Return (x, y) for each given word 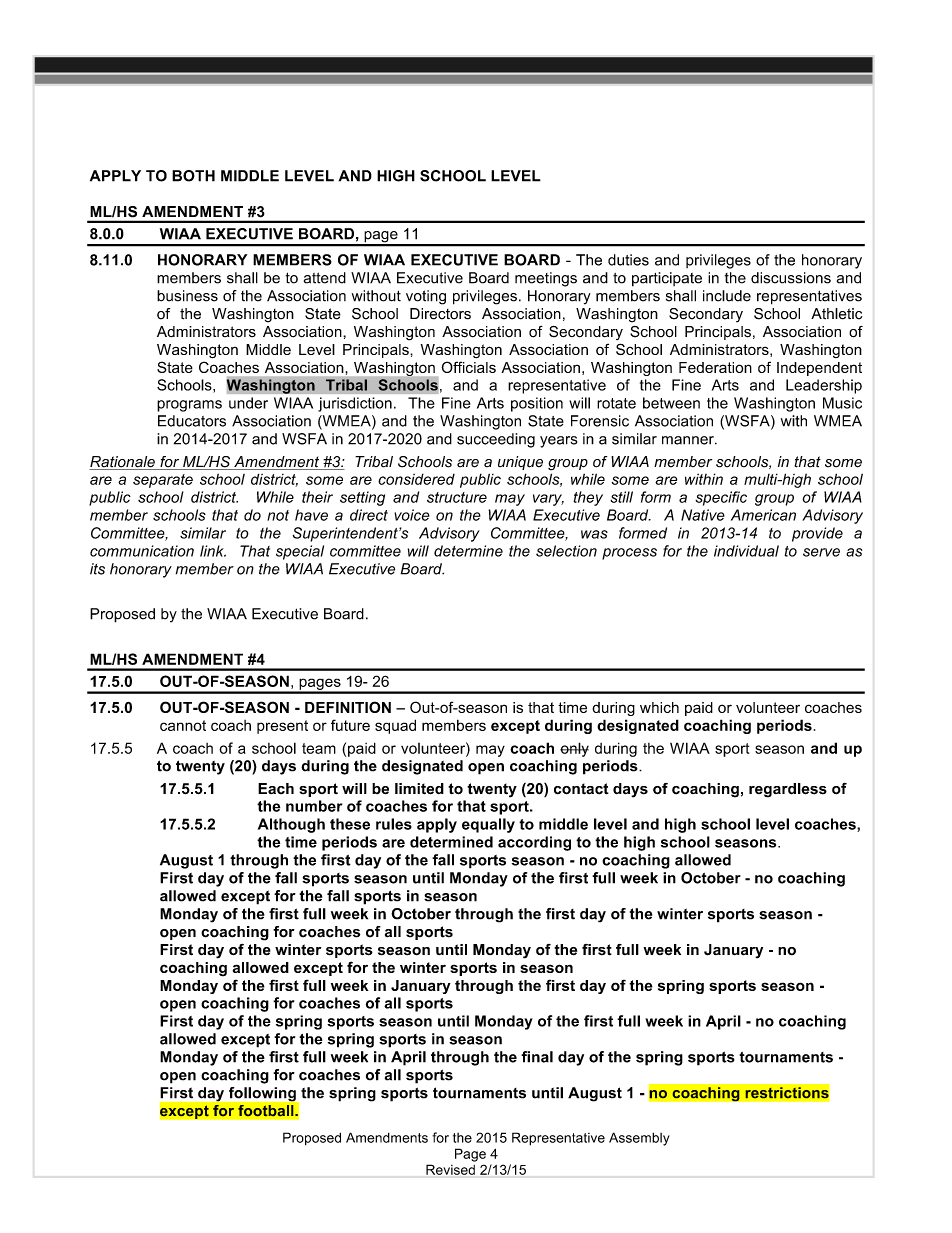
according (534, 843)
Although (291, 825)
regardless (788, 790)
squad (395, 726)
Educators (192, 421)
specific (721, 498)
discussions (791, 278)
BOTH (193, 176)
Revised (450, 1169)
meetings (546, 279)
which (659, 707)
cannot (183, 725)
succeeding (496, 440)
